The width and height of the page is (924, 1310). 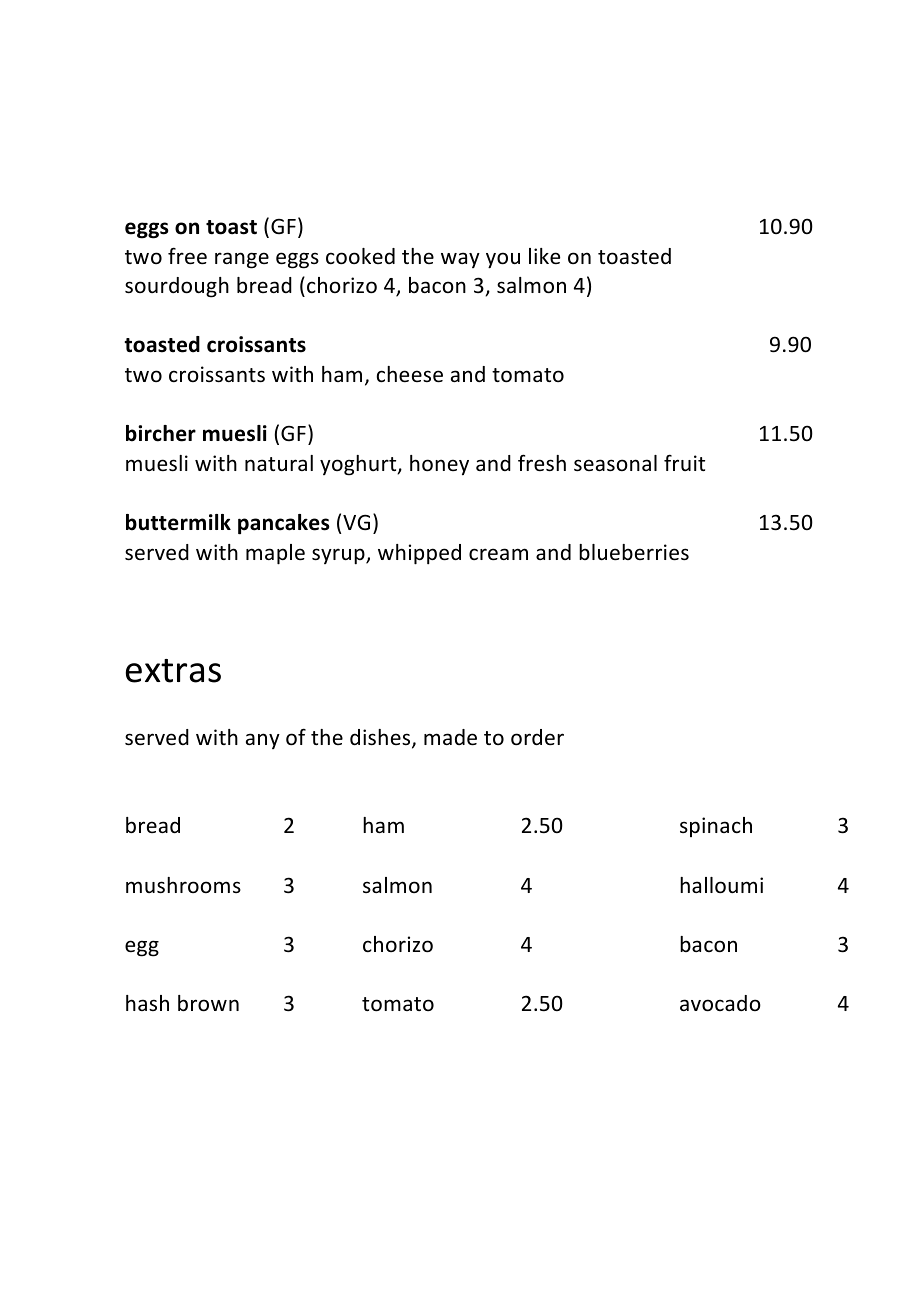 I want to click on extras, so click(x=173, y=671).
